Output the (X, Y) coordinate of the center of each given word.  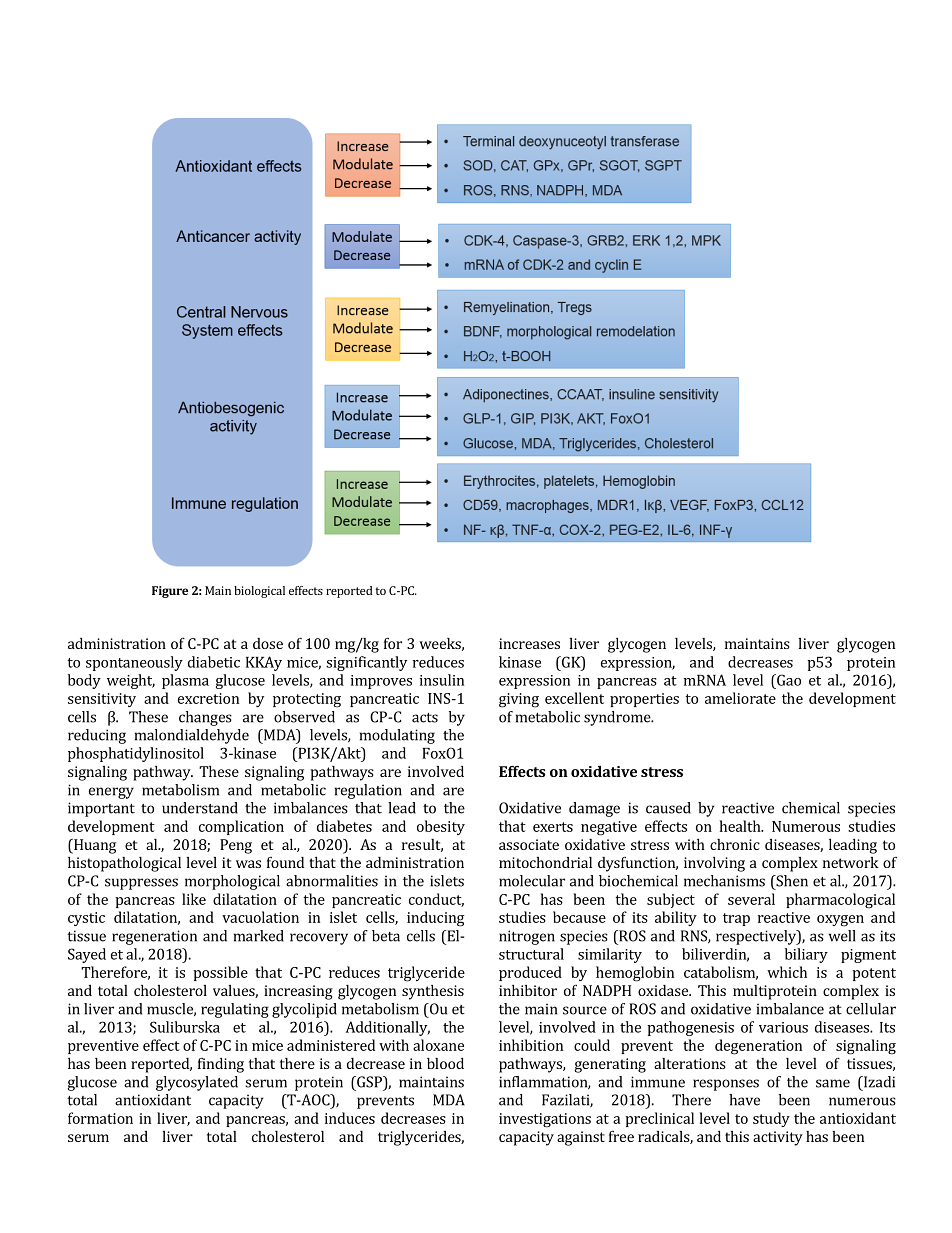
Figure (170, 592)
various (783, 1027)
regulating (235, 1010)
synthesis (433, 992)
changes (205, 718)
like (194, 899)
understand (200, 808)
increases (529, 643)
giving (519, 700)
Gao (788, 680)
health (741, 826)
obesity (441, 827)
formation (100, 1118)
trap (736, 919)
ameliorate (740, 698)
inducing (435, 919)
